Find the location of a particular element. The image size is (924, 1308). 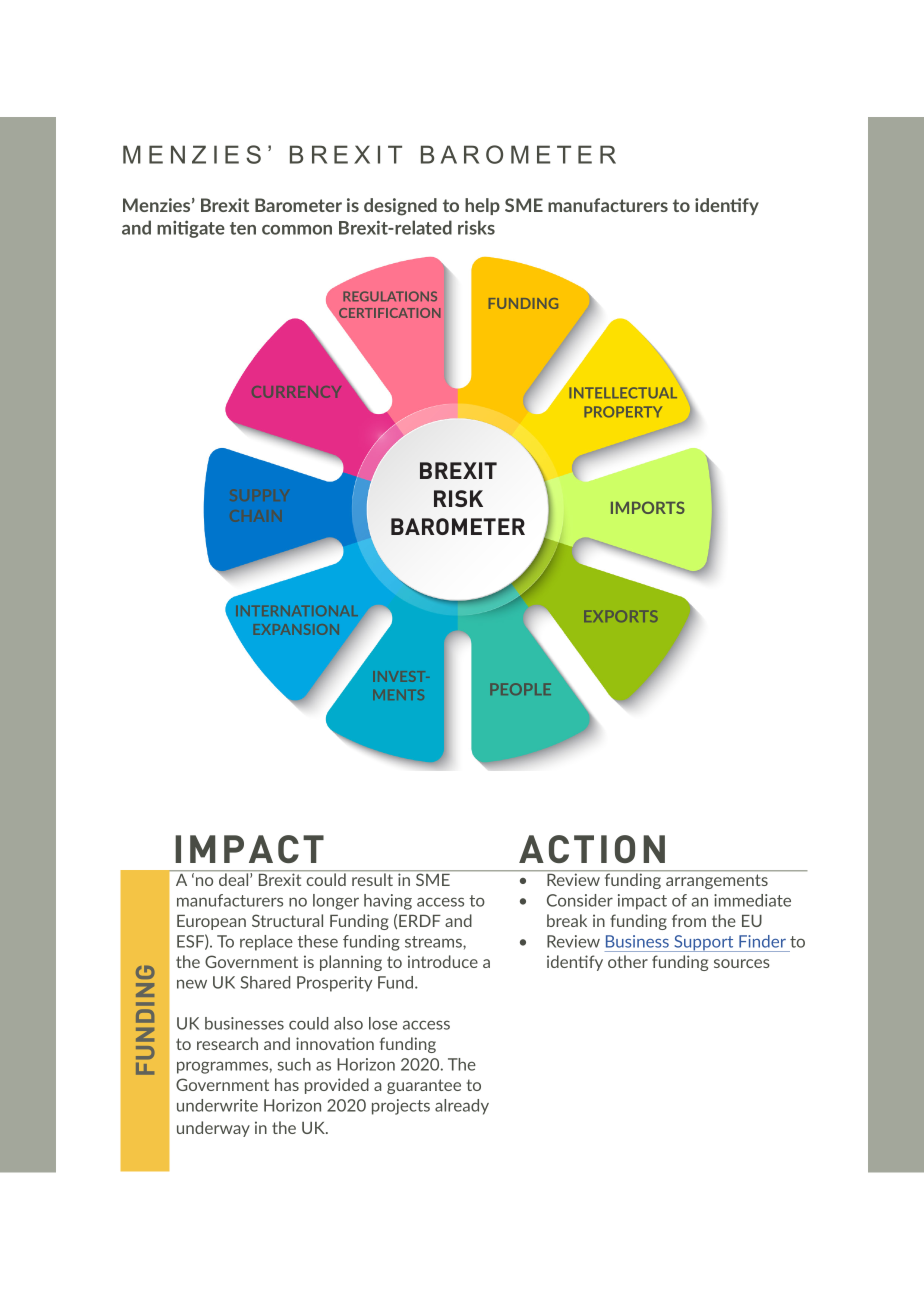

PROPERTY is located at coordinates (623, 412).
